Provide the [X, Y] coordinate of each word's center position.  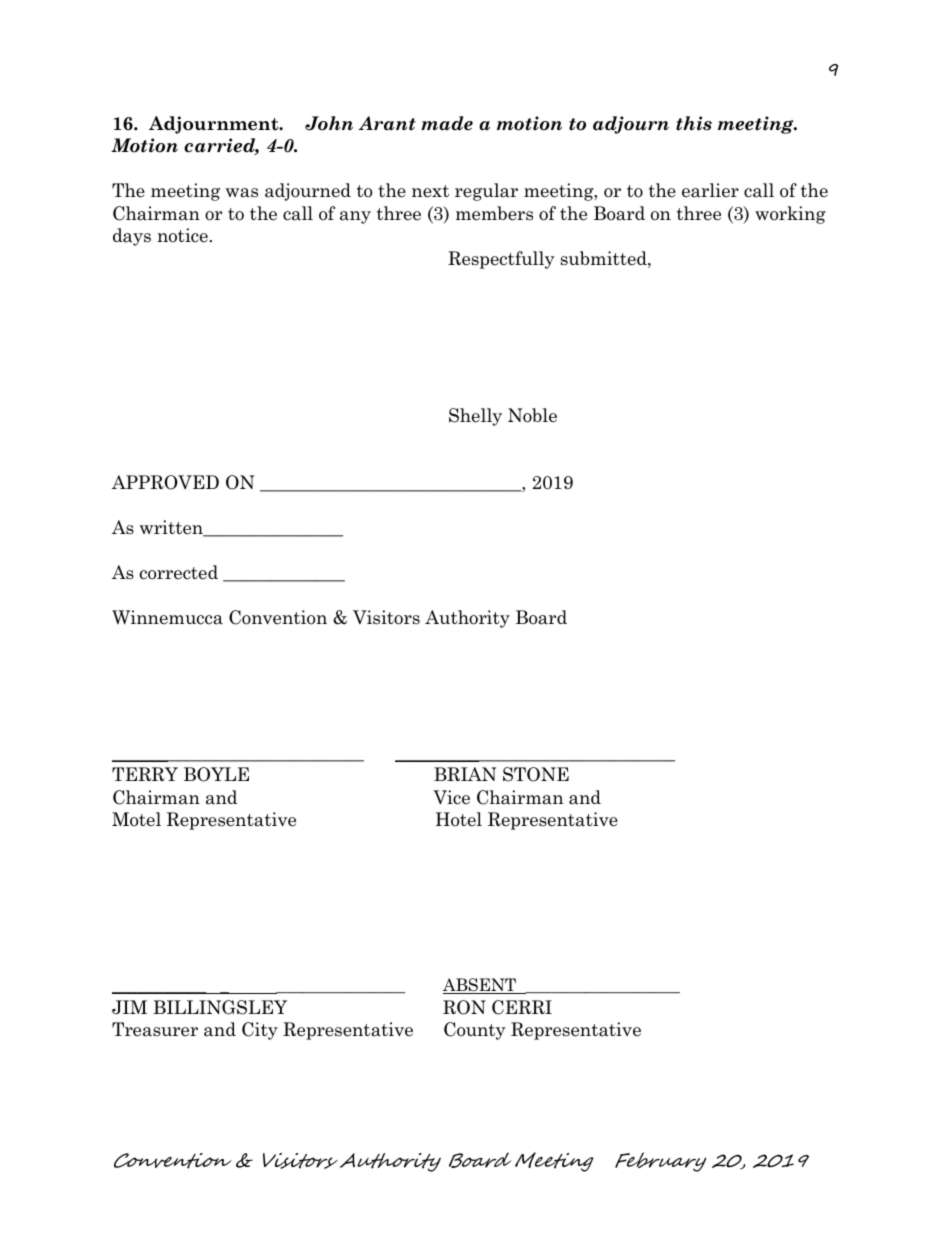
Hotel [459, 819]
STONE [536, 774]
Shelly [475, 417]
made [447, 123]
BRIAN [465, 774]
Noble [532, 415]
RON [464, 1007]
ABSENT [480, 986]
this [694, 123]
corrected [179, 572]
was [242, 193]
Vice [451, 797]
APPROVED [165, 482]
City [260, 1031]
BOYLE [216, 774]
